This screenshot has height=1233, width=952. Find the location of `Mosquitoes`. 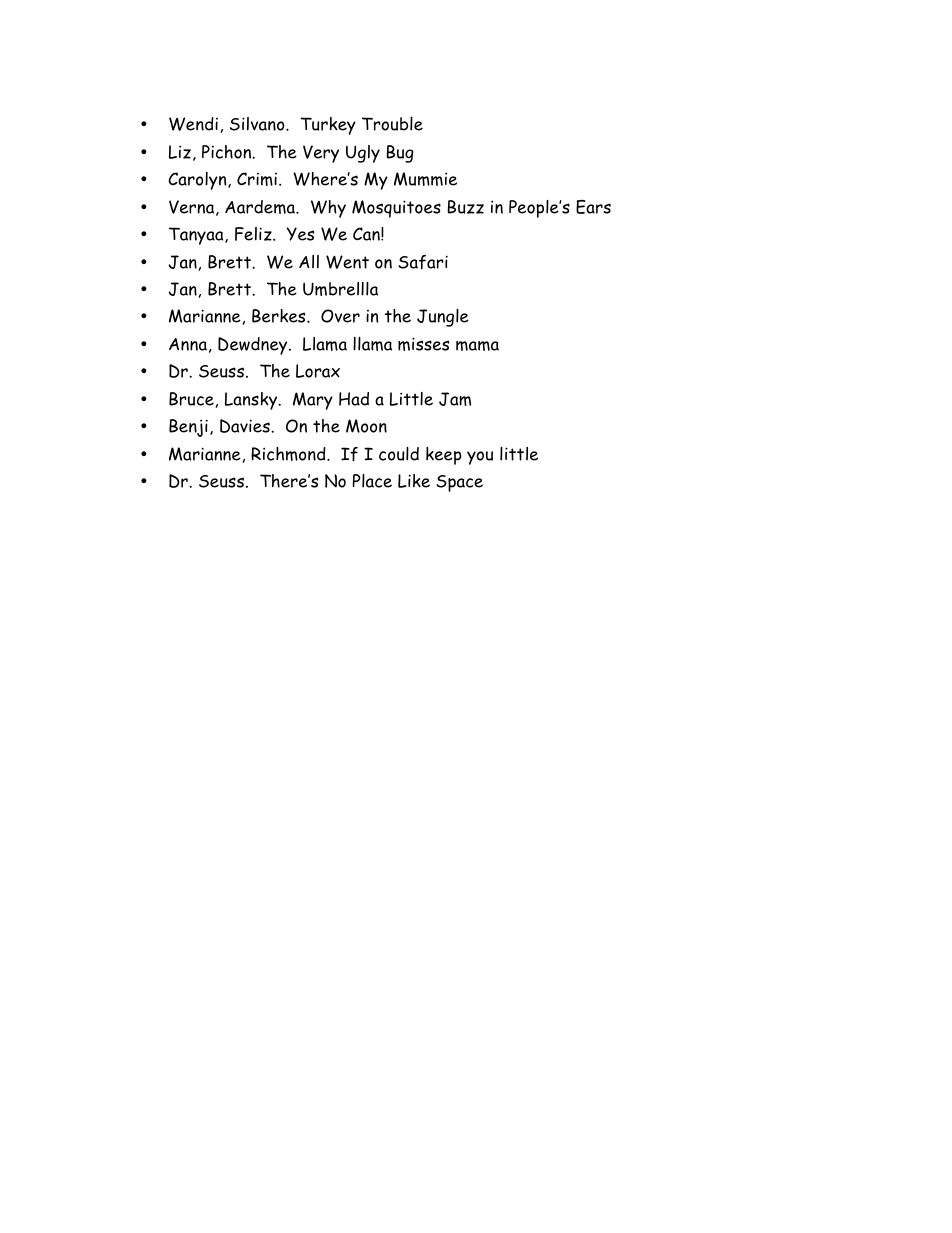

Mosquitoes is located at coordinates (396, 209).
